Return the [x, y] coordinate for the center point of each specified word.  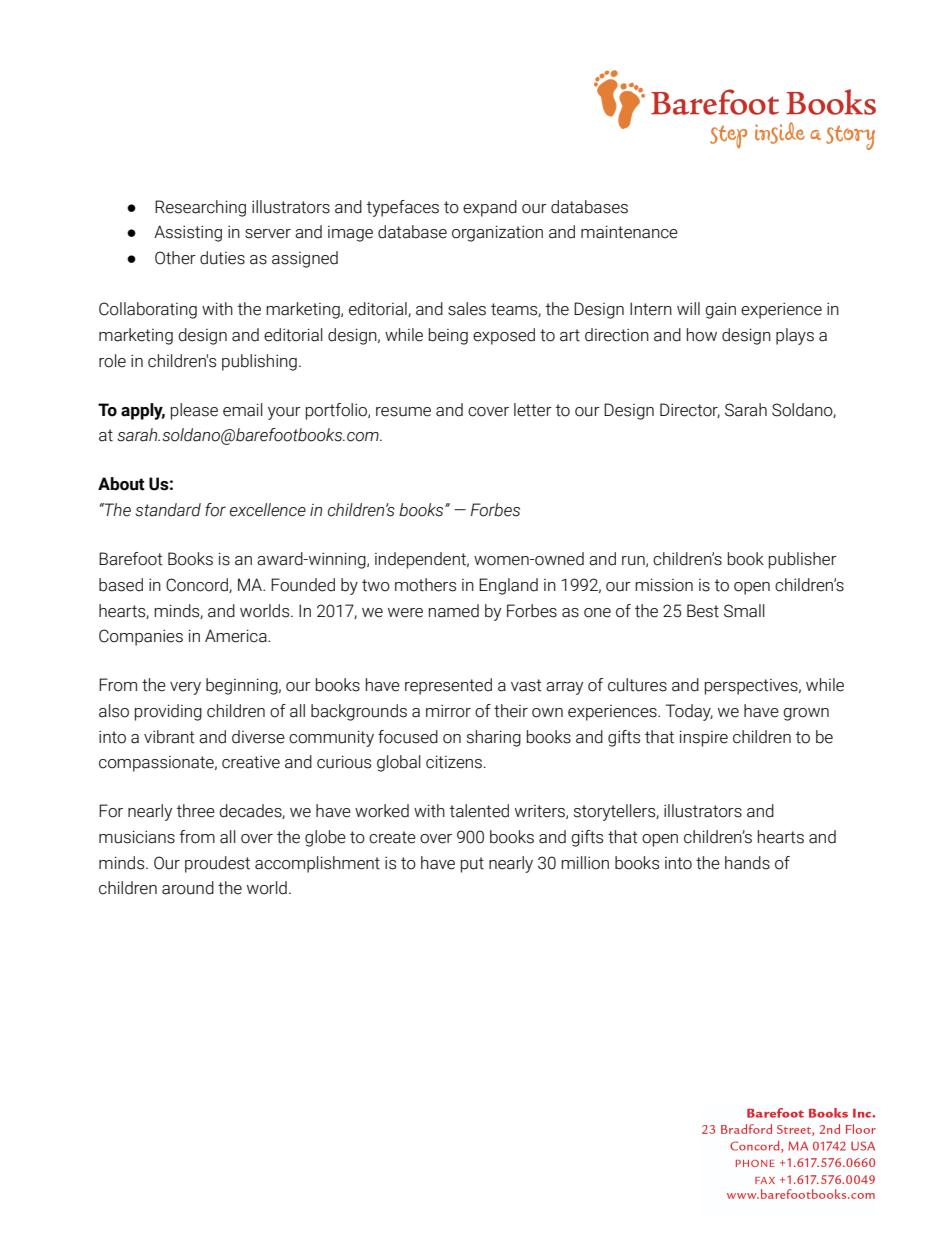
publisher [803, 560]
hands [747, 863]
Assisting [188, 233]
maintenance [629, 232]
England [508, 586]
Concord [198, 585]
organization [497, 233]
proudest [217, 864]
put [472, 865]
